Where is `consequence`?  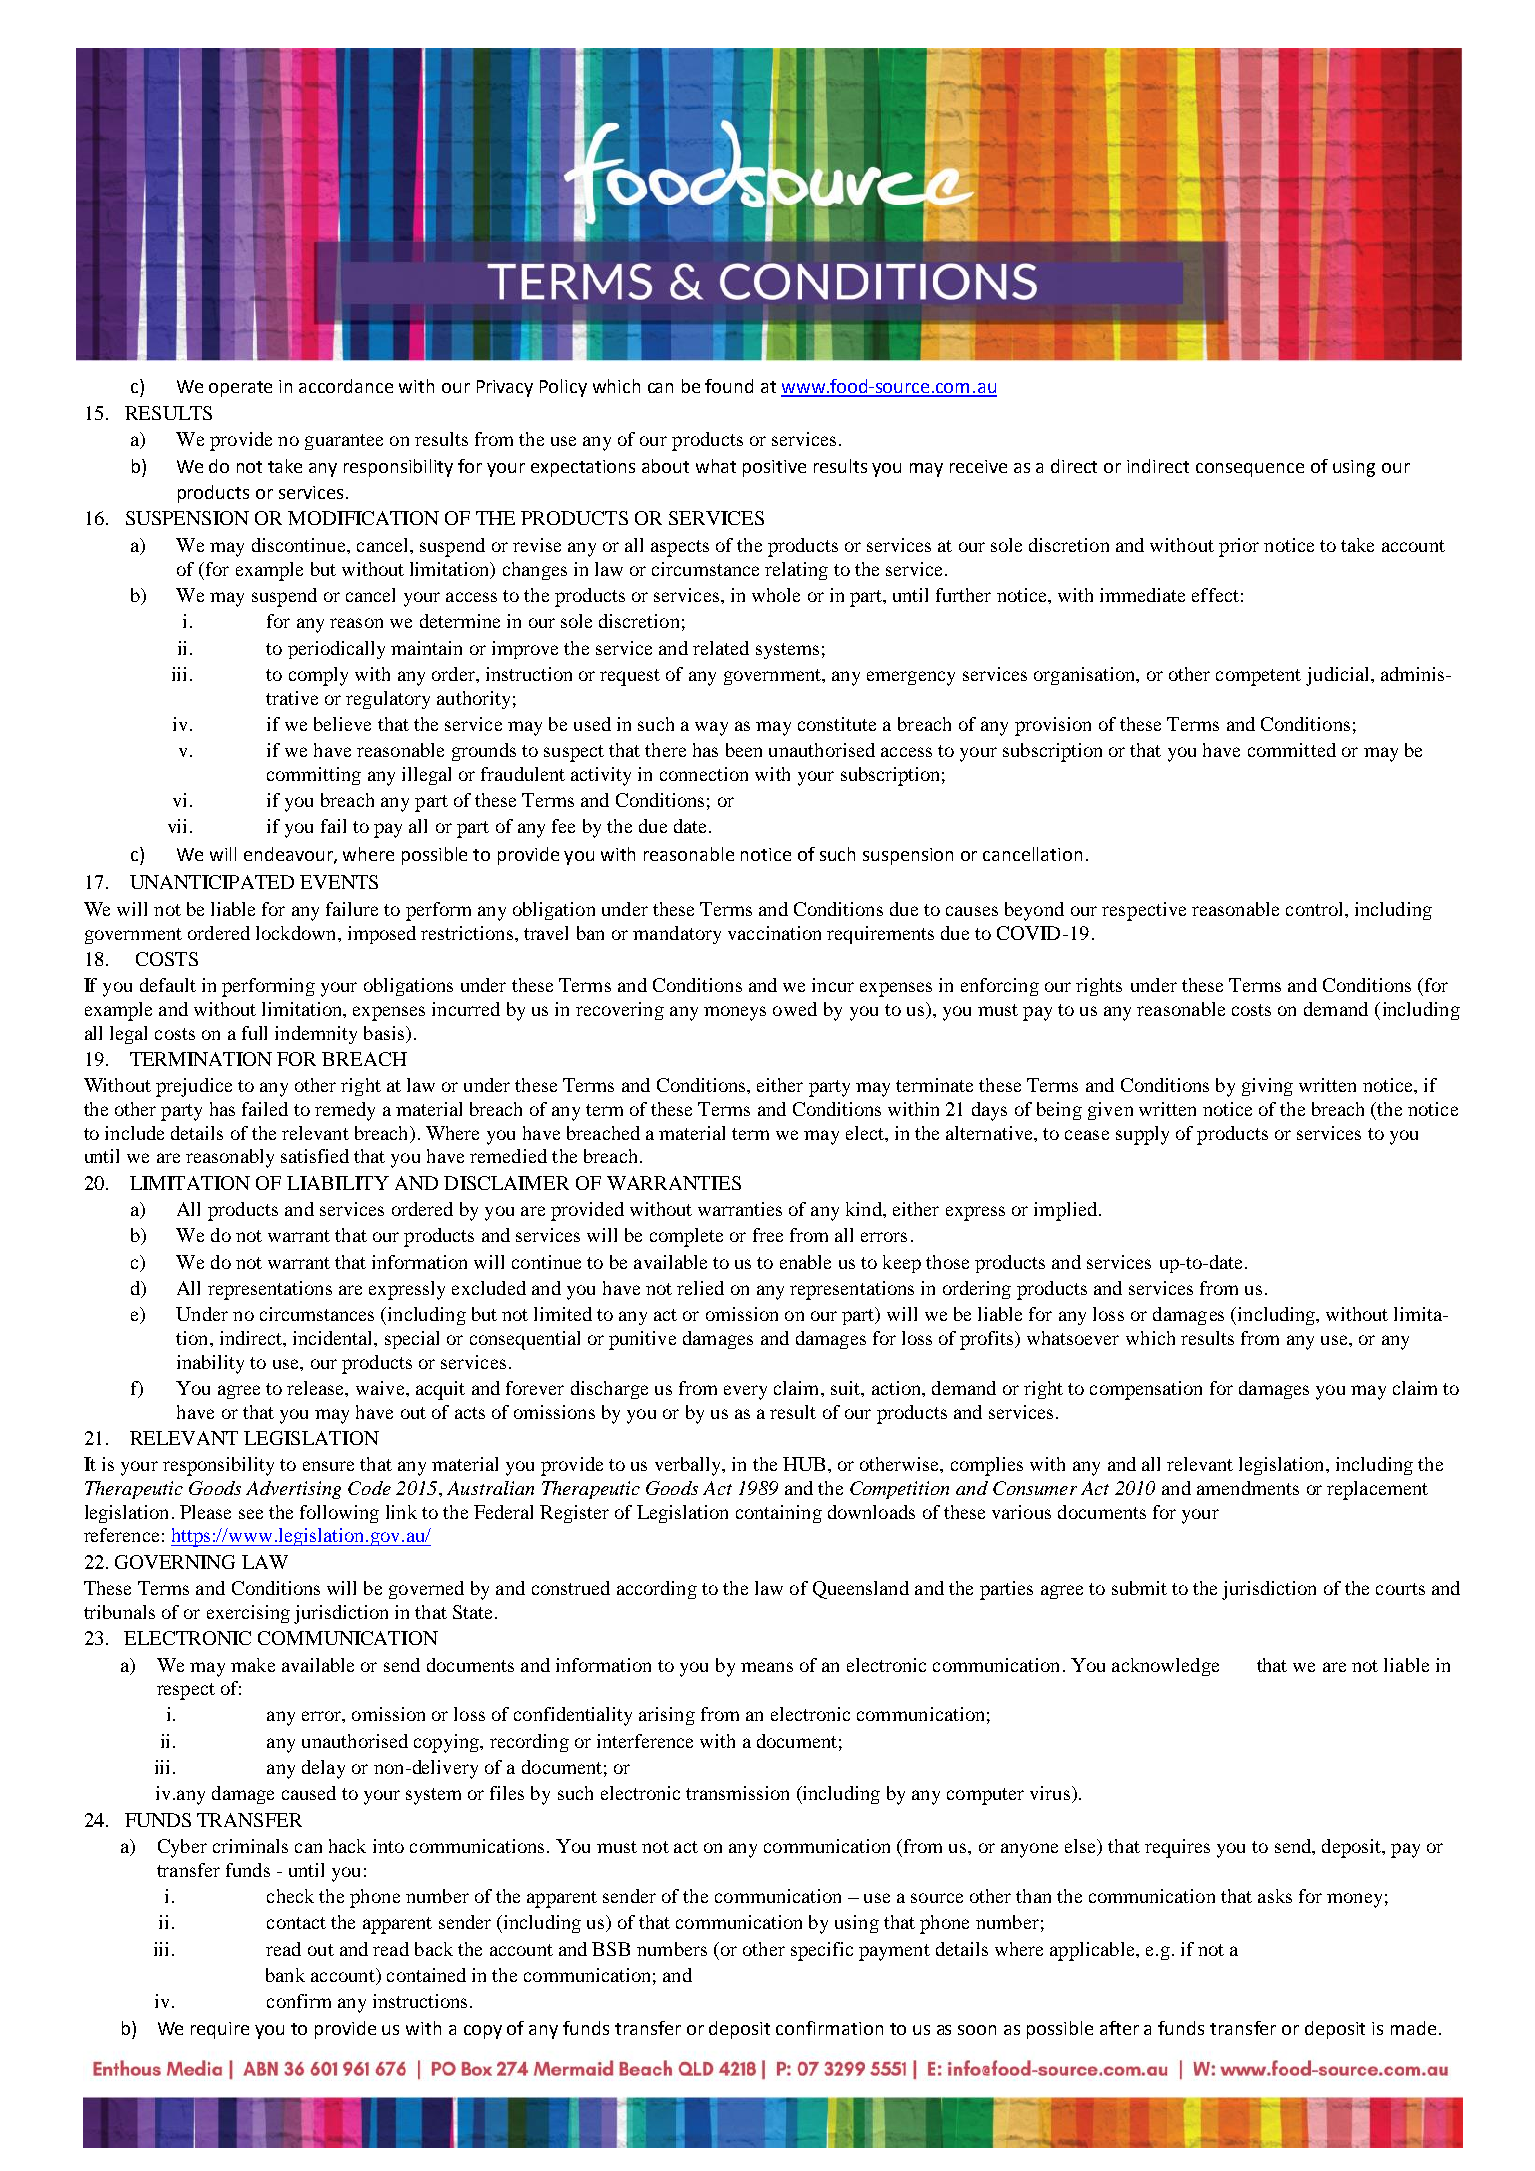
consequence is located at coordinates (1250, 470).
